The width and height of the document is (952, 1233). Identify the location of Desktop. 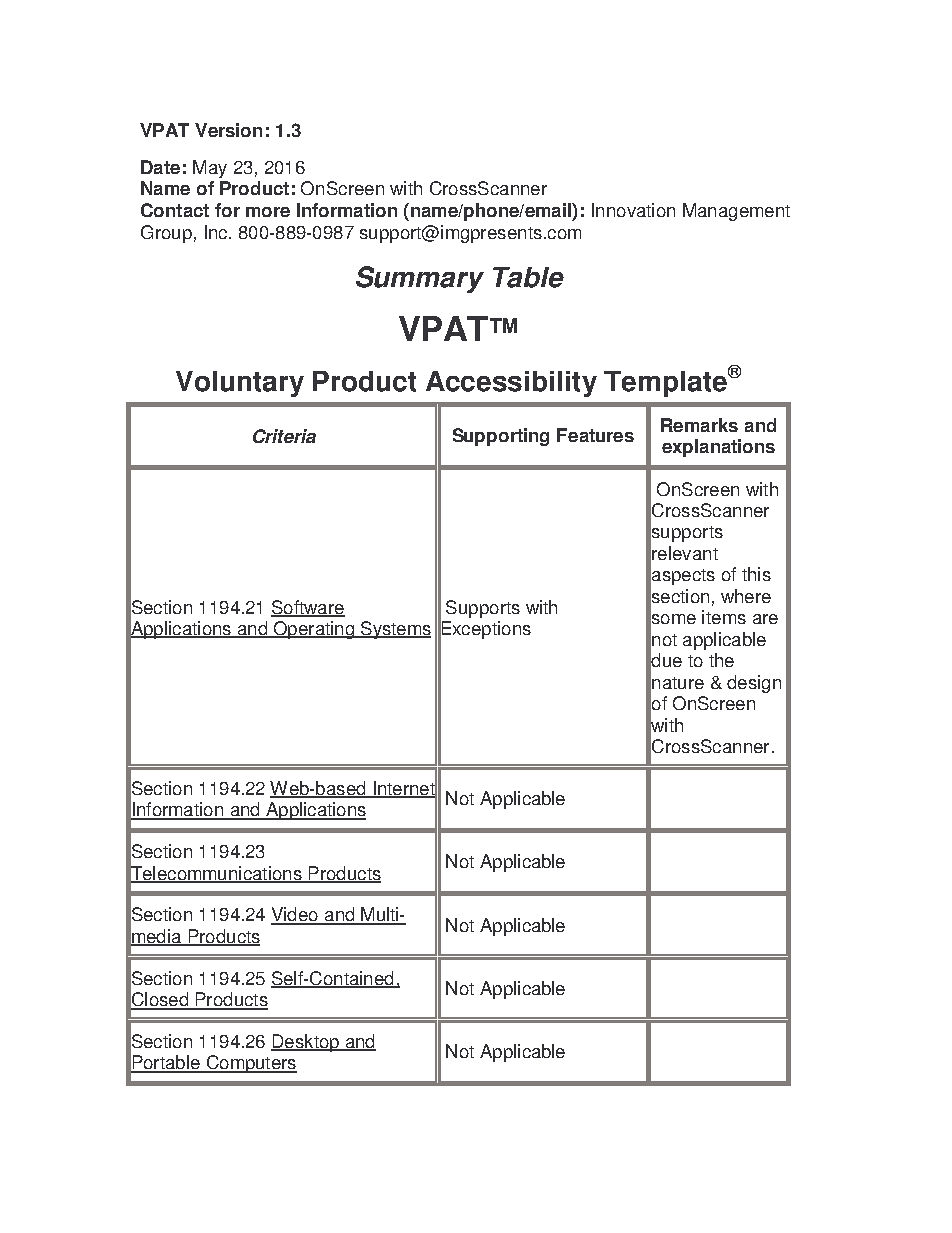
(306, 1043).
